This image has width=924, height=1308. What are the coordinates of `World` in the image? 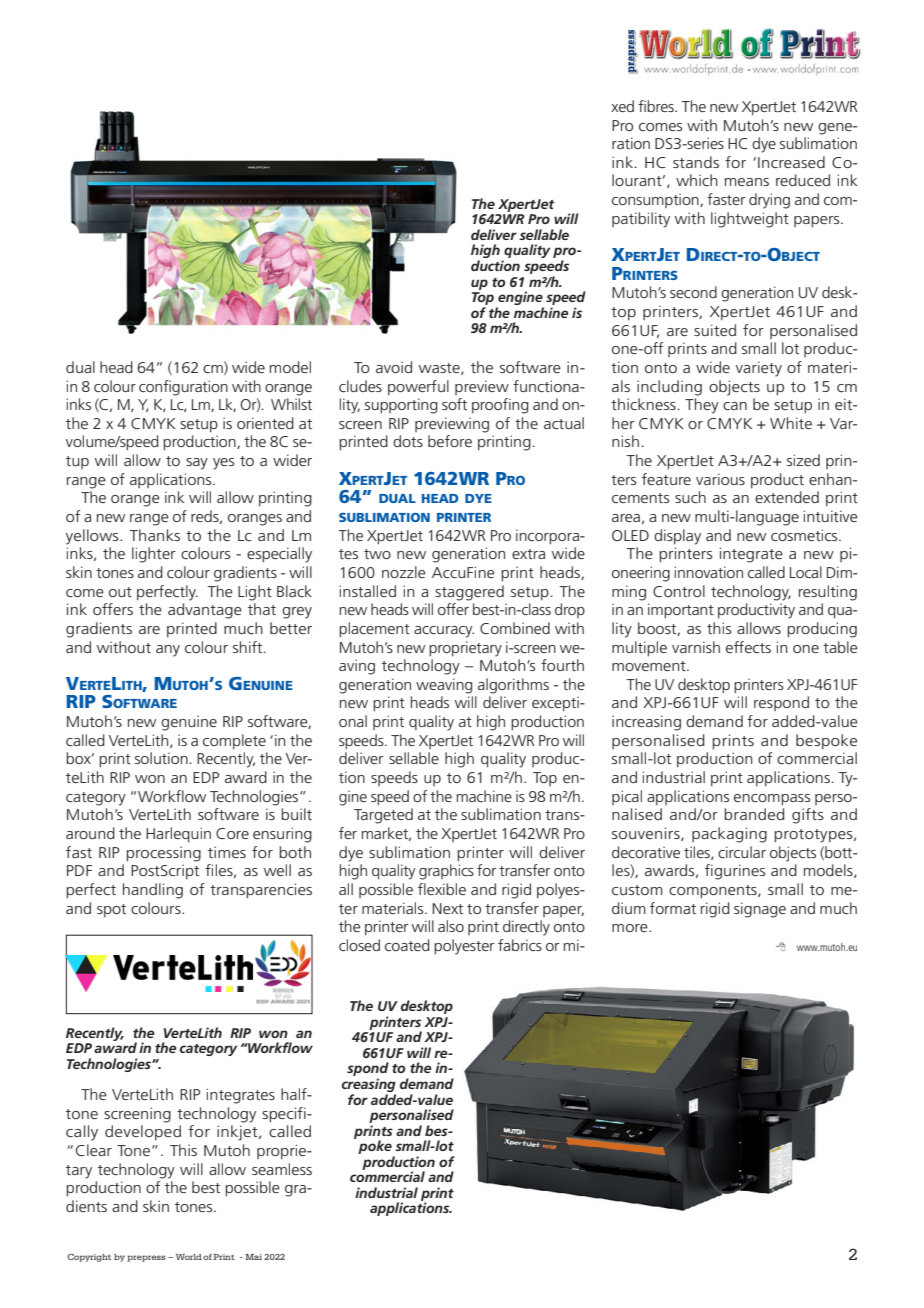 It's located at (189, 1257).
